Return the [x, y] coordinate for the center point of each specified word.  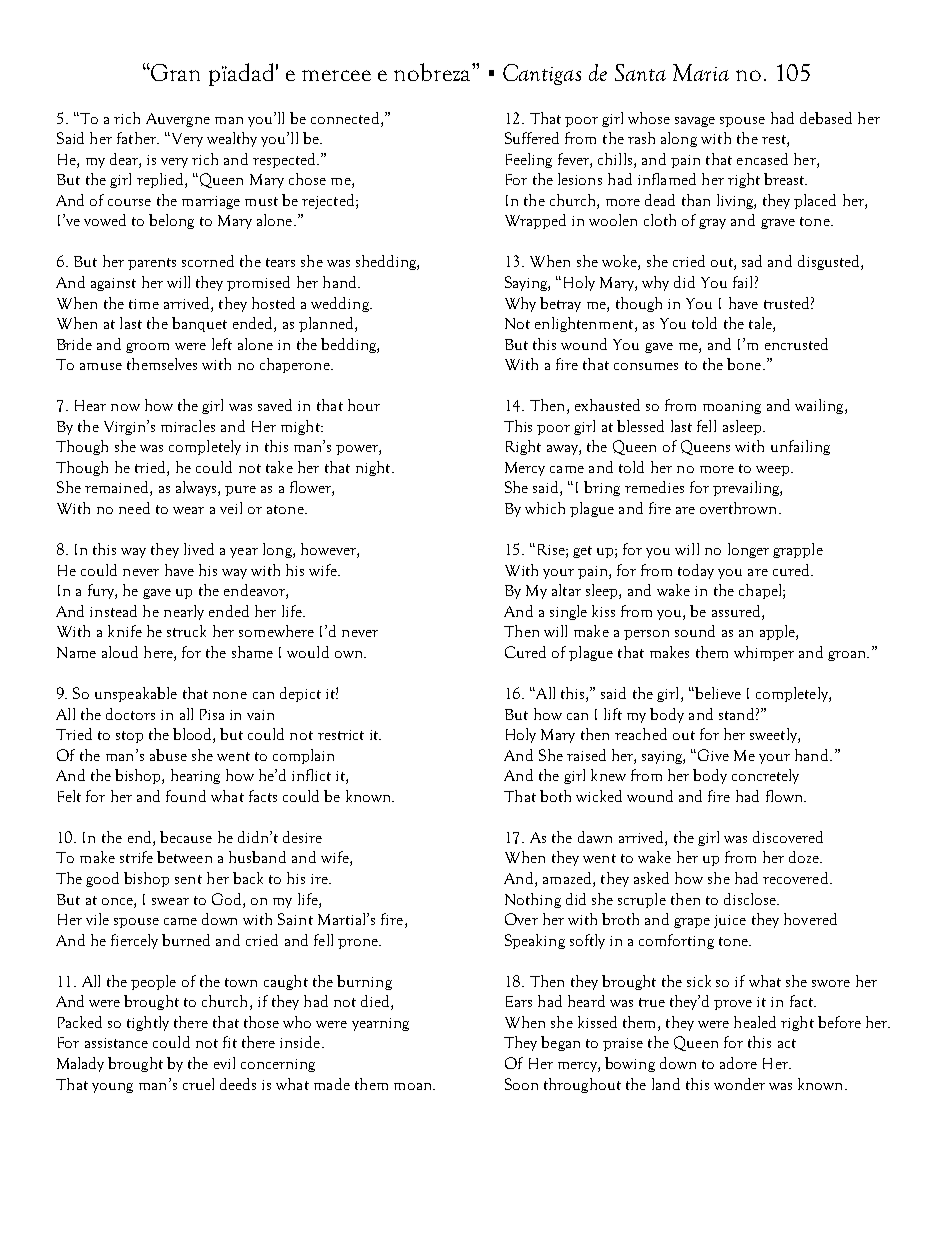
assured [737, 611]
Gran [174, 72]
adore [738, 1063]
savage [695, 122]
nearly [184, 612]
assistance [116, 1043]
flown [785, 796]
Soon [521, 1084]
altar [566, 590]
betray [560, 304]
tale [761, 324]
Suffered [532, 138]
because [186, 837]
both [555, 796]
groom [147, 348]
